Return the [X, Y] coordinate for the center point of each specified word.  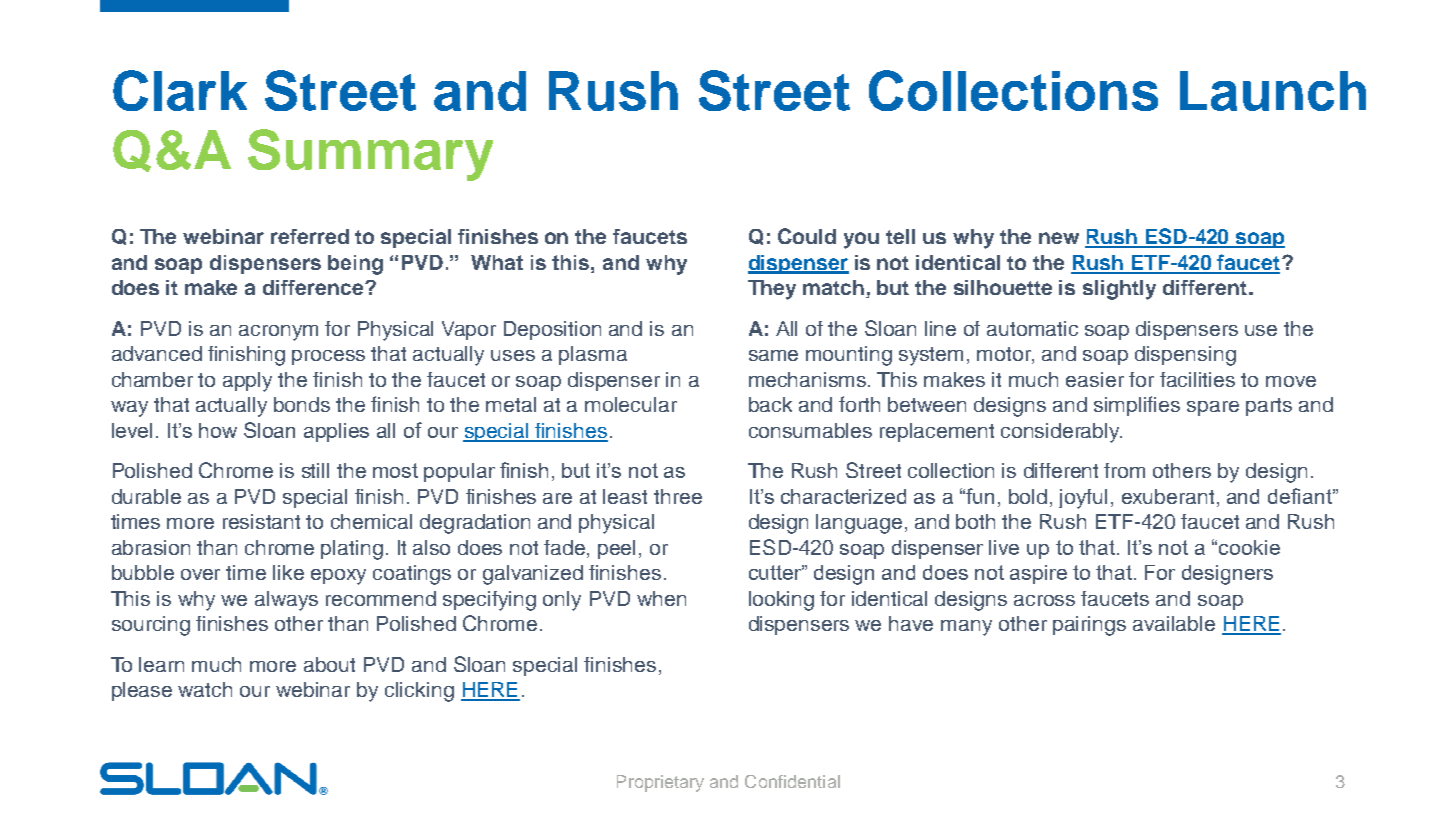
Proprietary [660, 783]
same [773, 355]
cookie [1249, 547]
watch [205, 689]
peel [616, 549]
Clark [180, 90]
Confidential [792, 781]
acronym [278, 333]
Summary [370, 155]
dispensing [1185, 356]
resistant [261, 521]
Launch [1273, 91]
